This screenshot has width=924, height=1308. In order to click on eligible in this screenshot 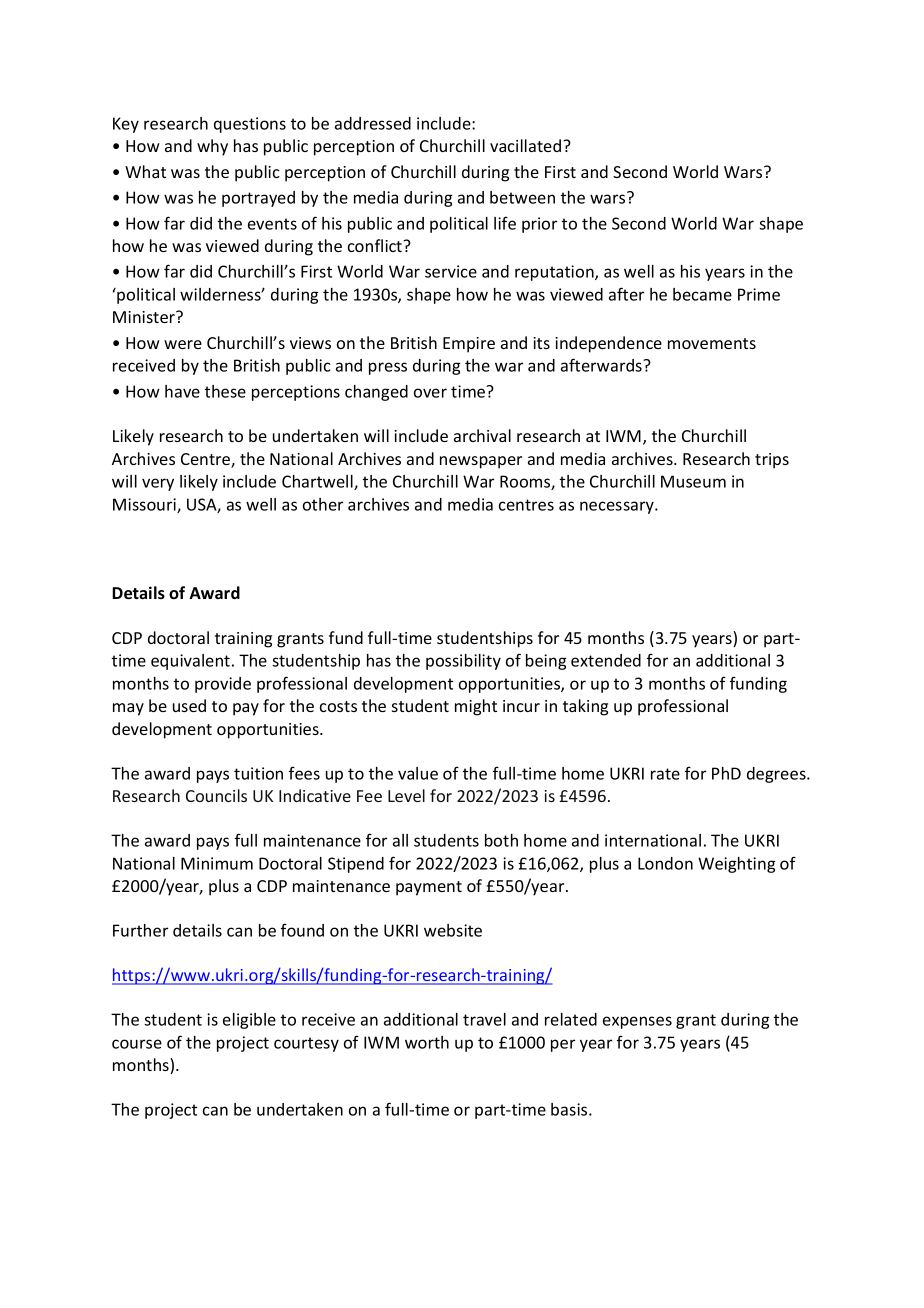, I will do `click(249, 1021)`.
